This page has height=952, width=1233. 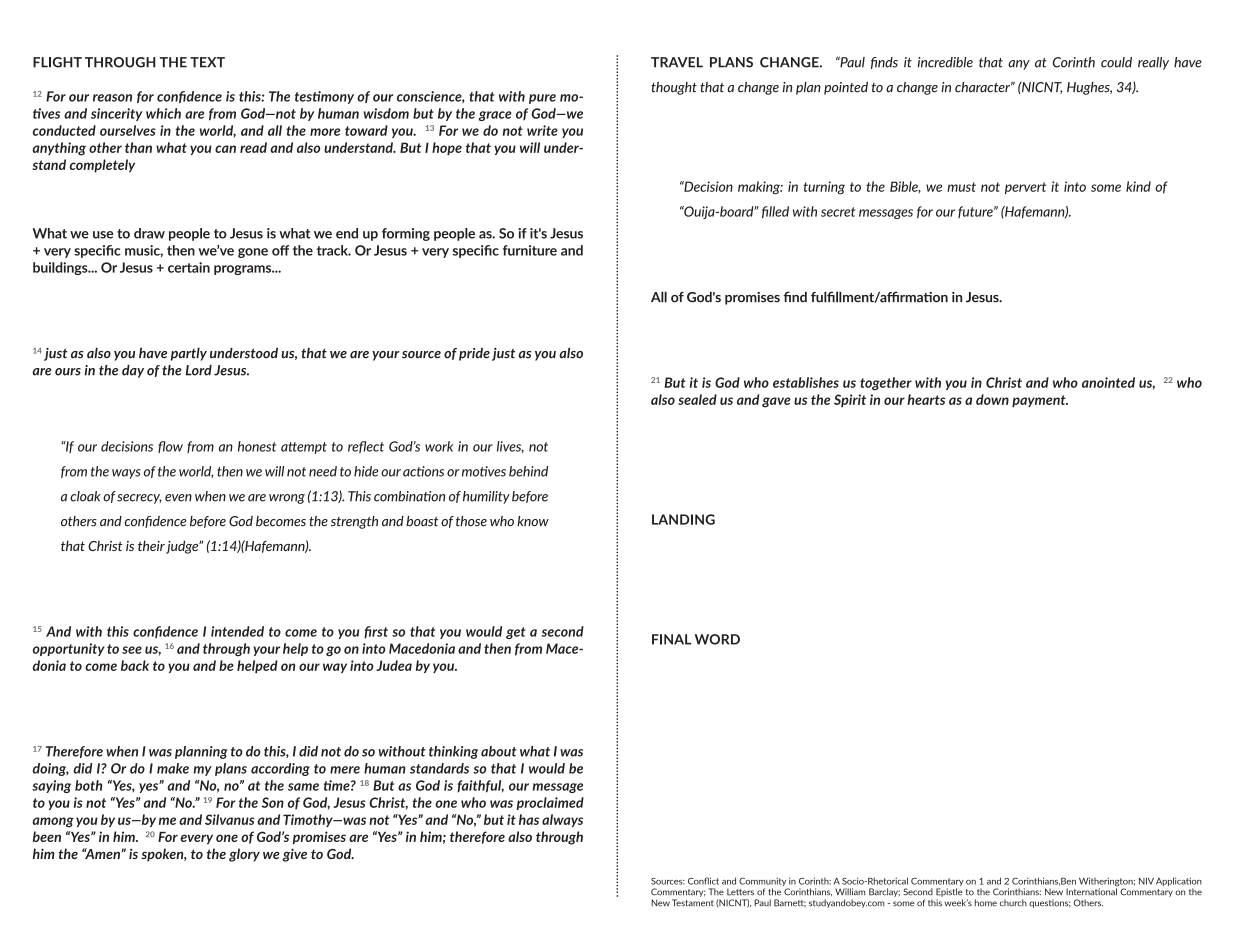 What do you see at coordinates (1091, 892) in the page?
I see `International` at bounding box center [1091, 892].
